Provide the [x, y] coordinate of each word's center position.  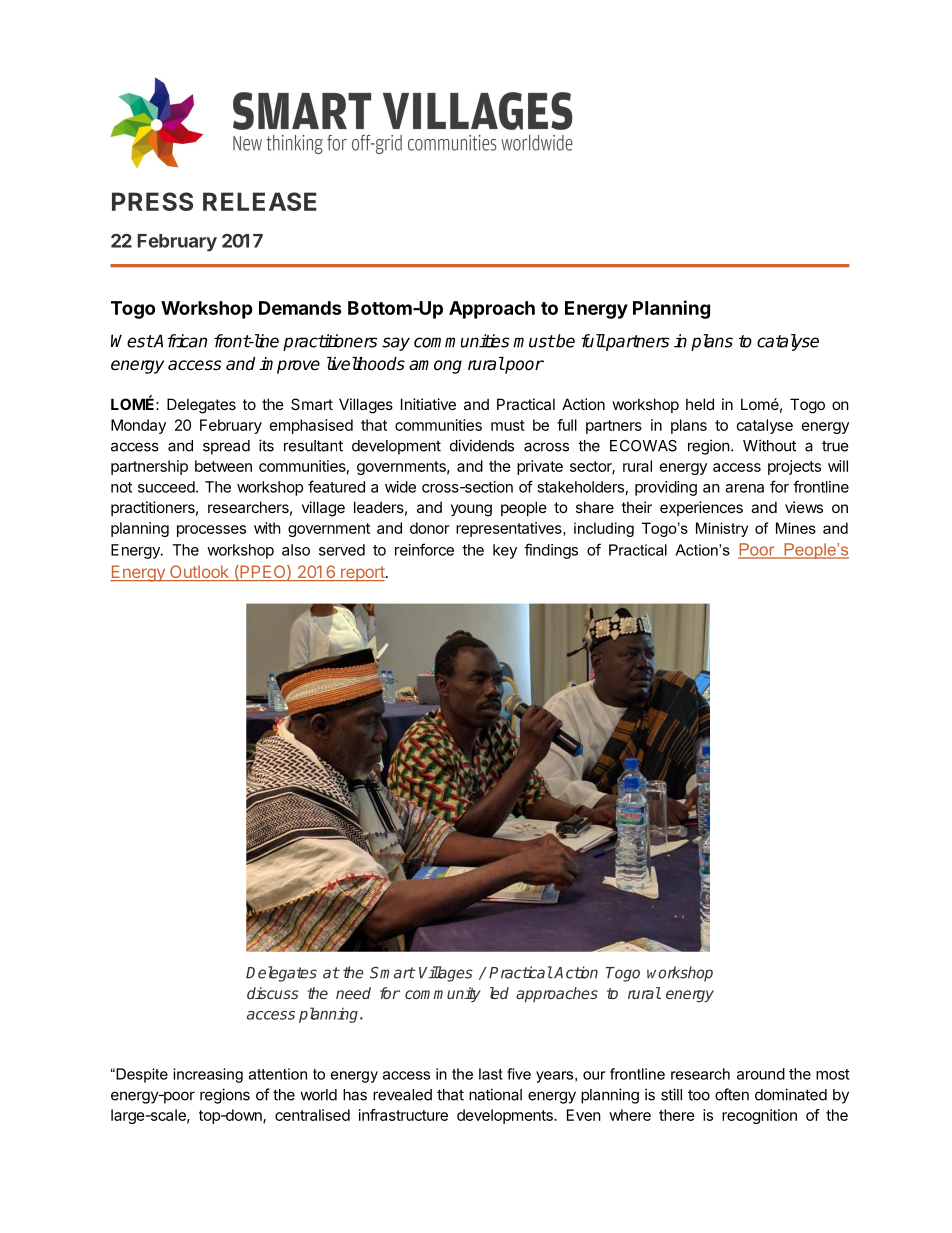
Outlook [199, 573]
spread [226, 447]
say [396, 344]
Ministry [722, 529]
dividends [482, 445]
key [505, 551]
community [443, 994]
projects [794, 467]
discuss [273, 993]
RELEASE [260, 201]
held [700, 404]
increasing [208, 1075]
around [761, 1074]
